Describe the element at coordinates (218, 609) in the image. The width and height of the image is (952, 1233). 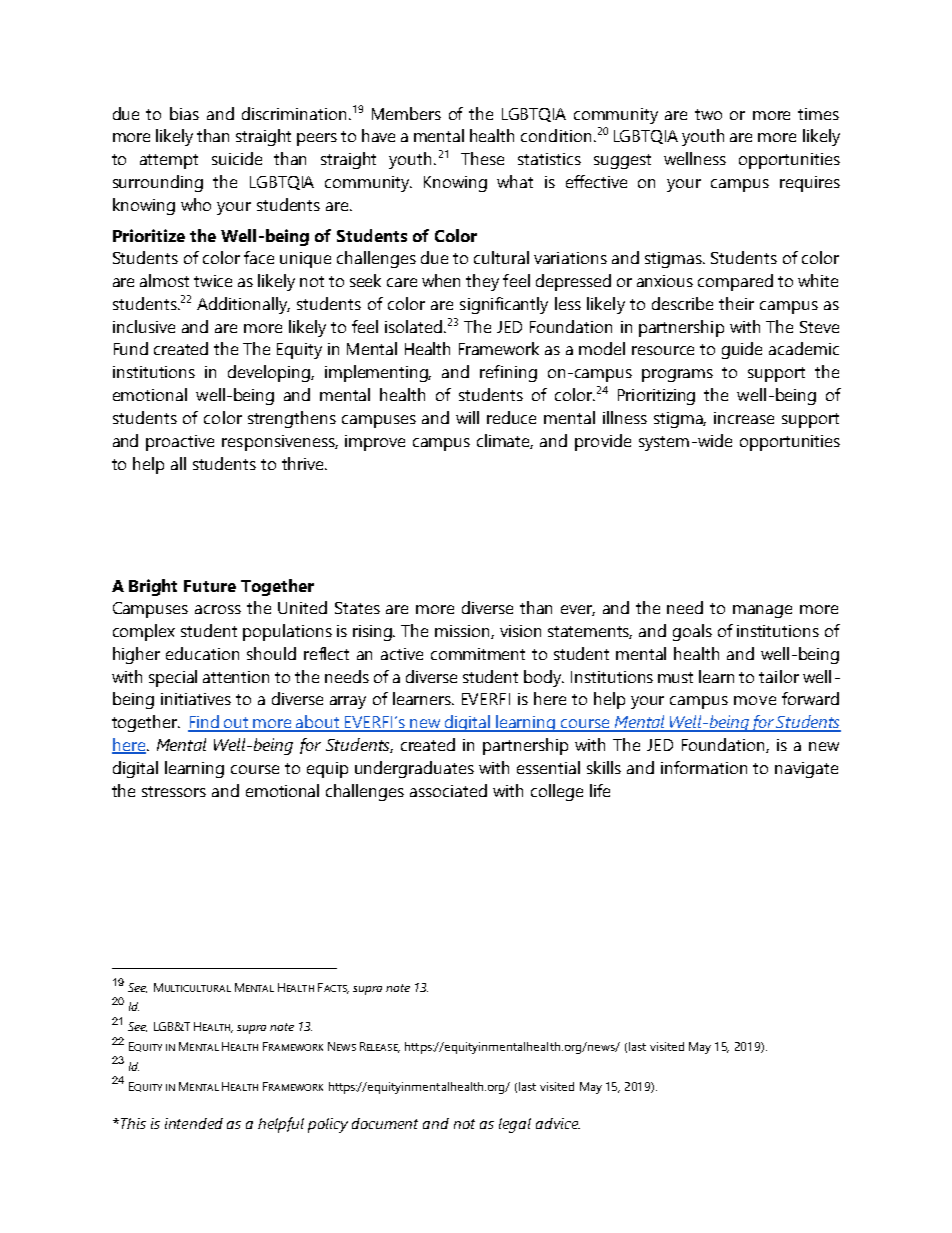
I see `across` at that location.
